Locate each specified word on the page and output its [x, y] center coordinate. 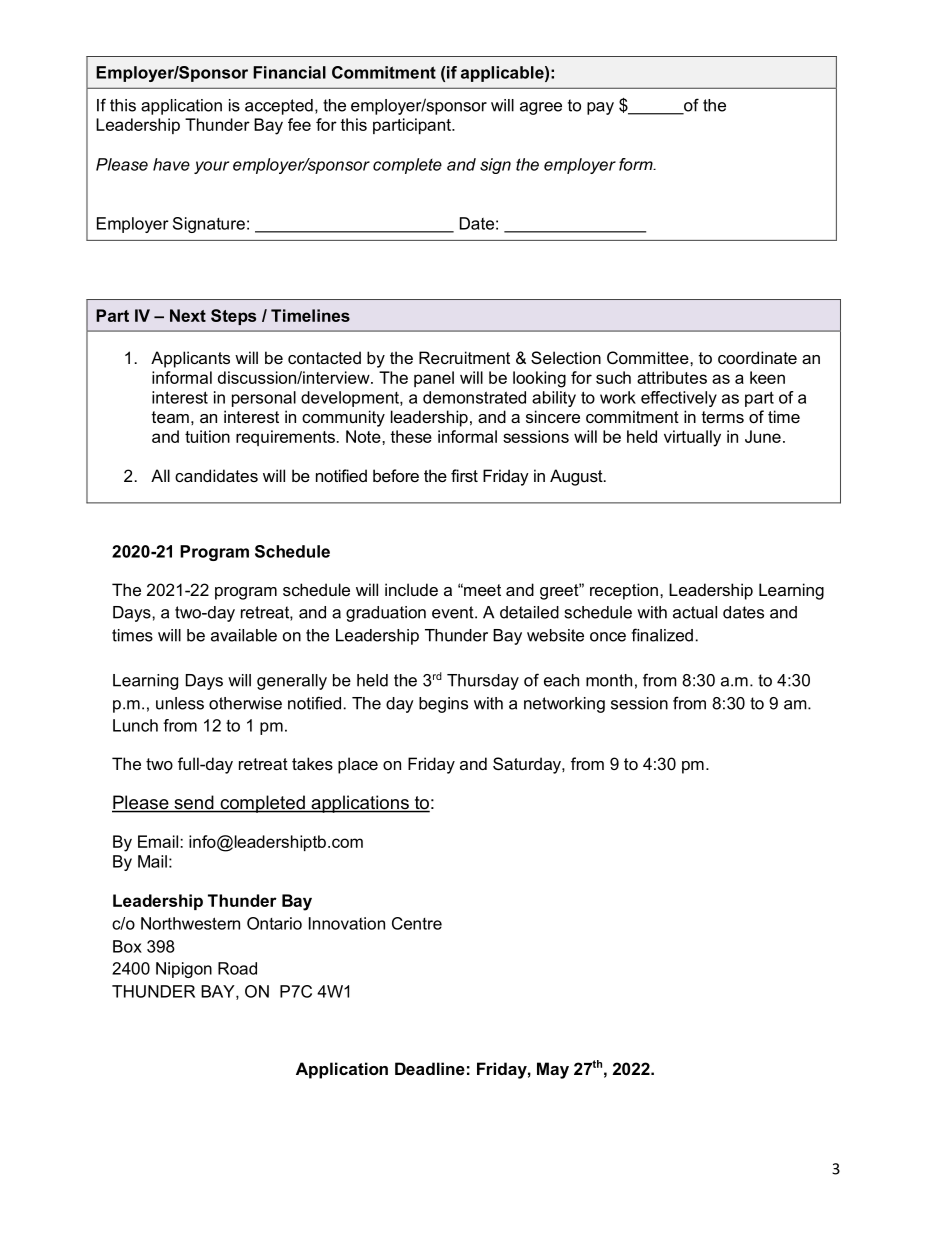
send [194, 803]
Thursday [483, 682]
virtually [692, 438]
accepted [279, 107]
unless [180, 703]
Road [237, 968]
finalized [662, 635]
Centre [417, 923]
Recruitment [464, 357]
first [464, 475]
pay [600, 108]
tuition [207, 436]
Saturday [528, 765]
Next [188, 315]
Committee [649, 357]
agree [541, 108]
